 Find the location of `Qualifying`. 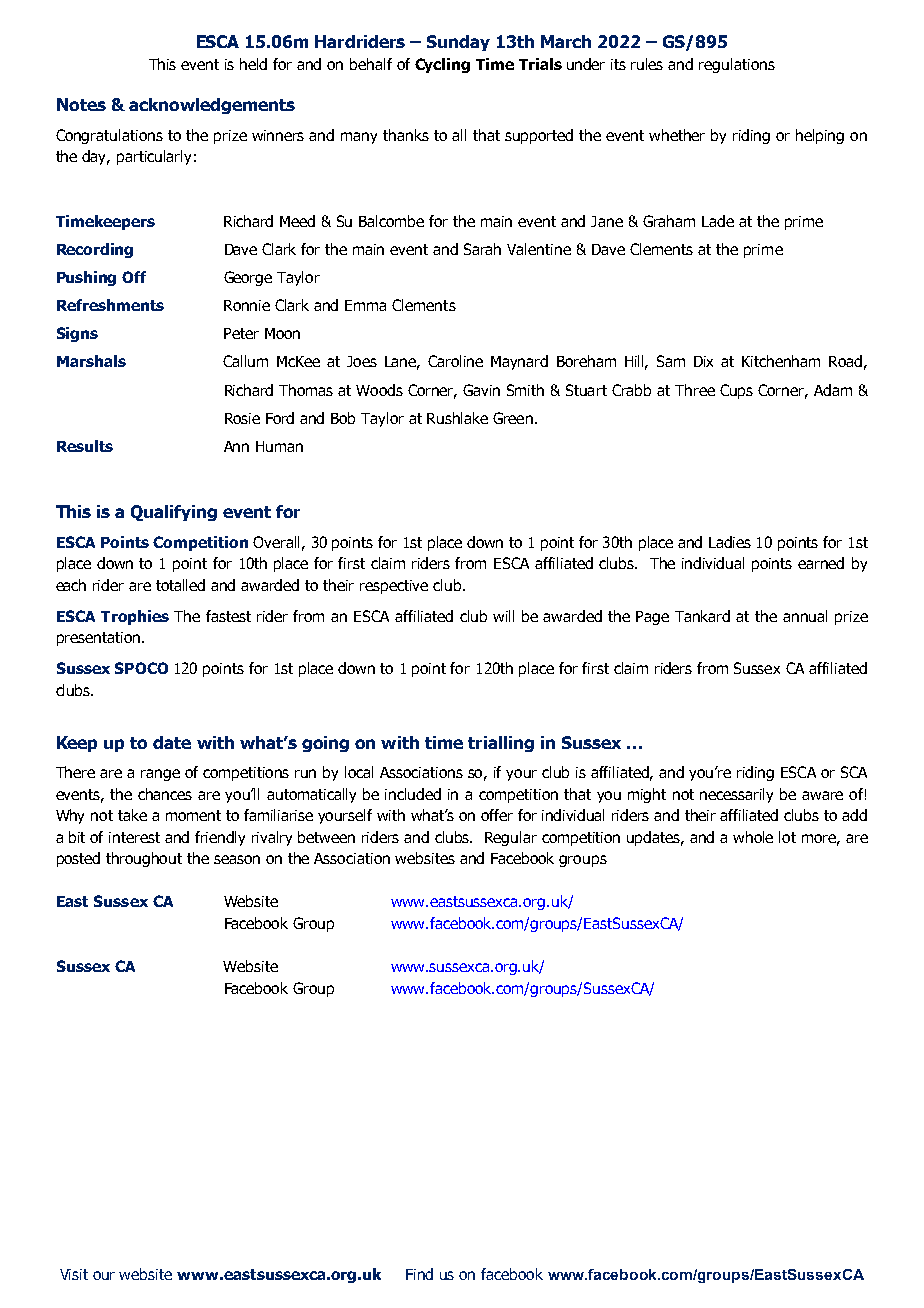

Qualifying is located at coordinates (174, 513).
